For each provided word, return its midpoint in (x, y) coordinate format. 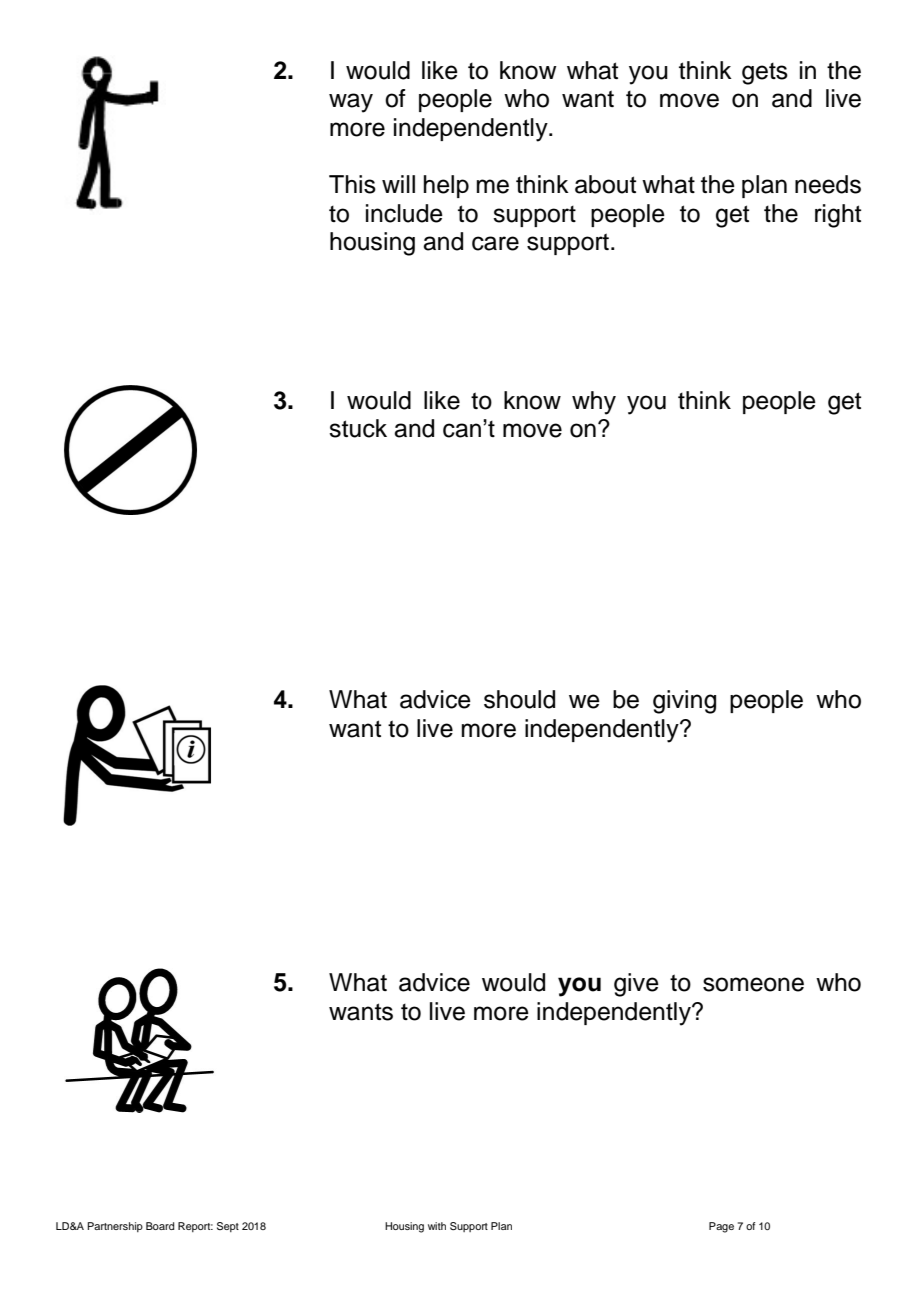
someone (753, 984)
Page (721, 1227)
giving (684, 702)
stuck (358, 428)
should (519, 699)
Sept (228, 1227)
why (594, 403)
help (446, 186)
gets (765, 74)
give (636, 985)
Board (160, 1226)
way (351, 103)
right (838, 216)
